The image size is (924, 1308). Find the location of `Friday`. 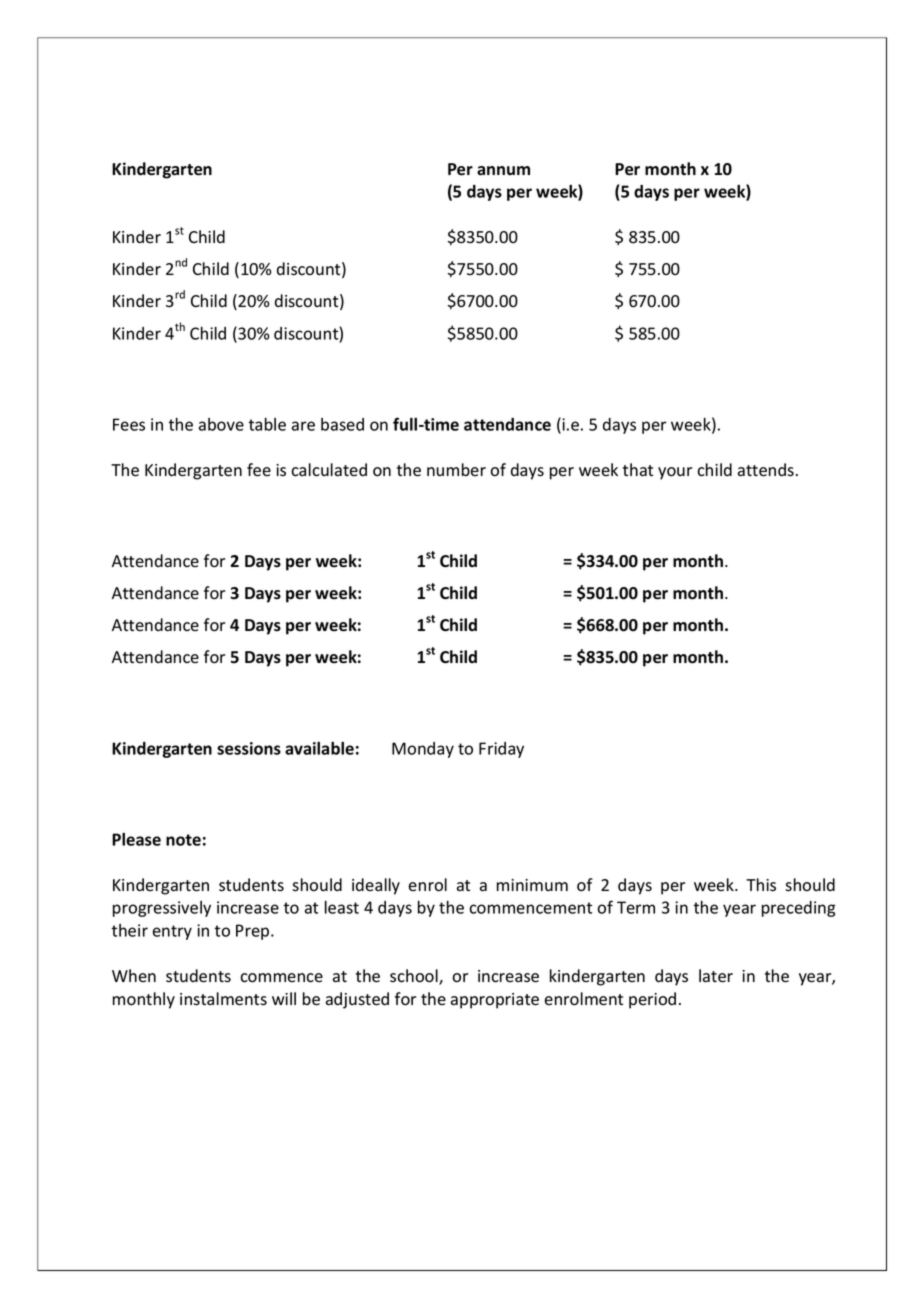

Friday is located at coordinates (501, 750).
